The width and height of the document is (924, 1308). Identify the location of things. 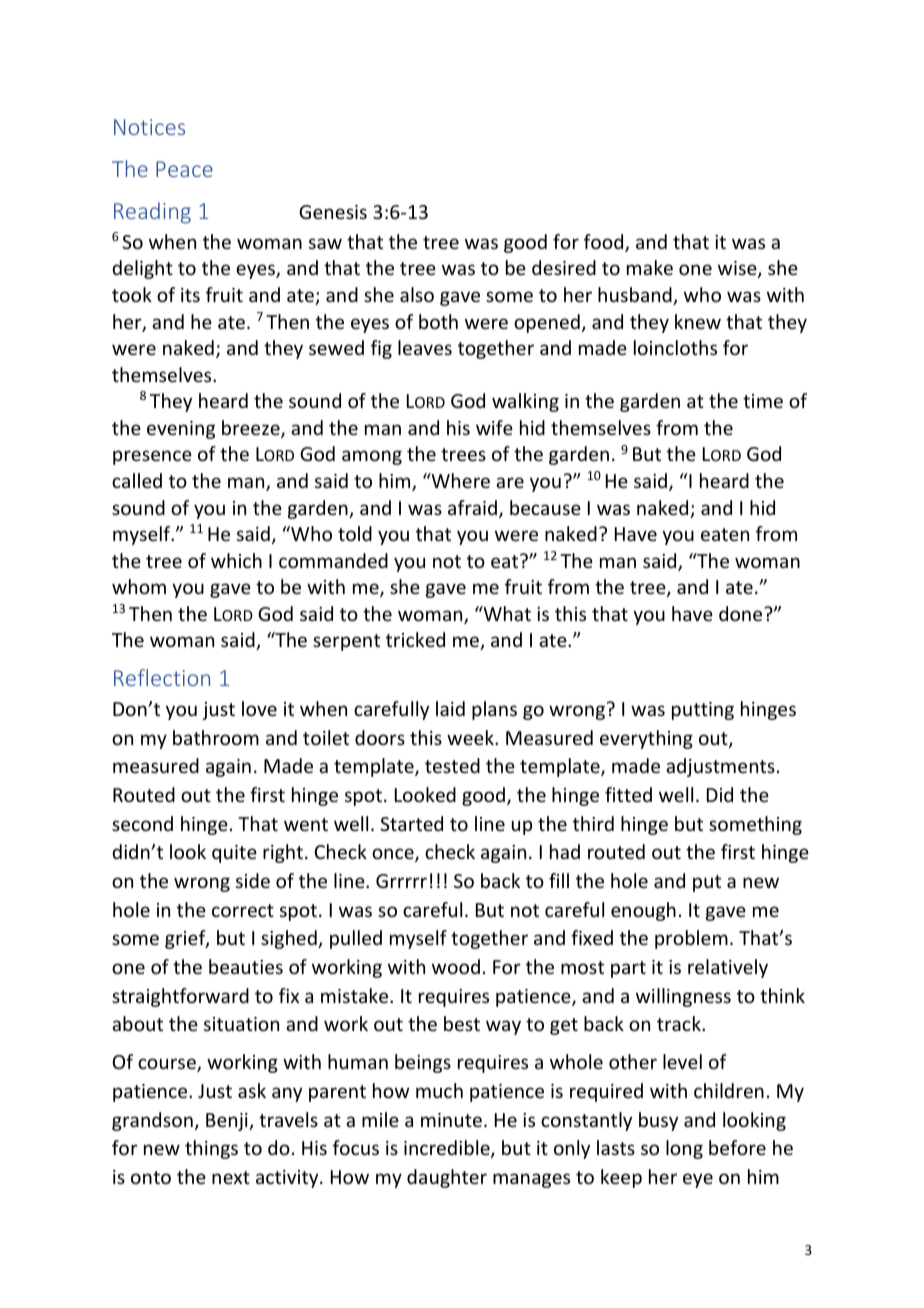
(211, 1149).
